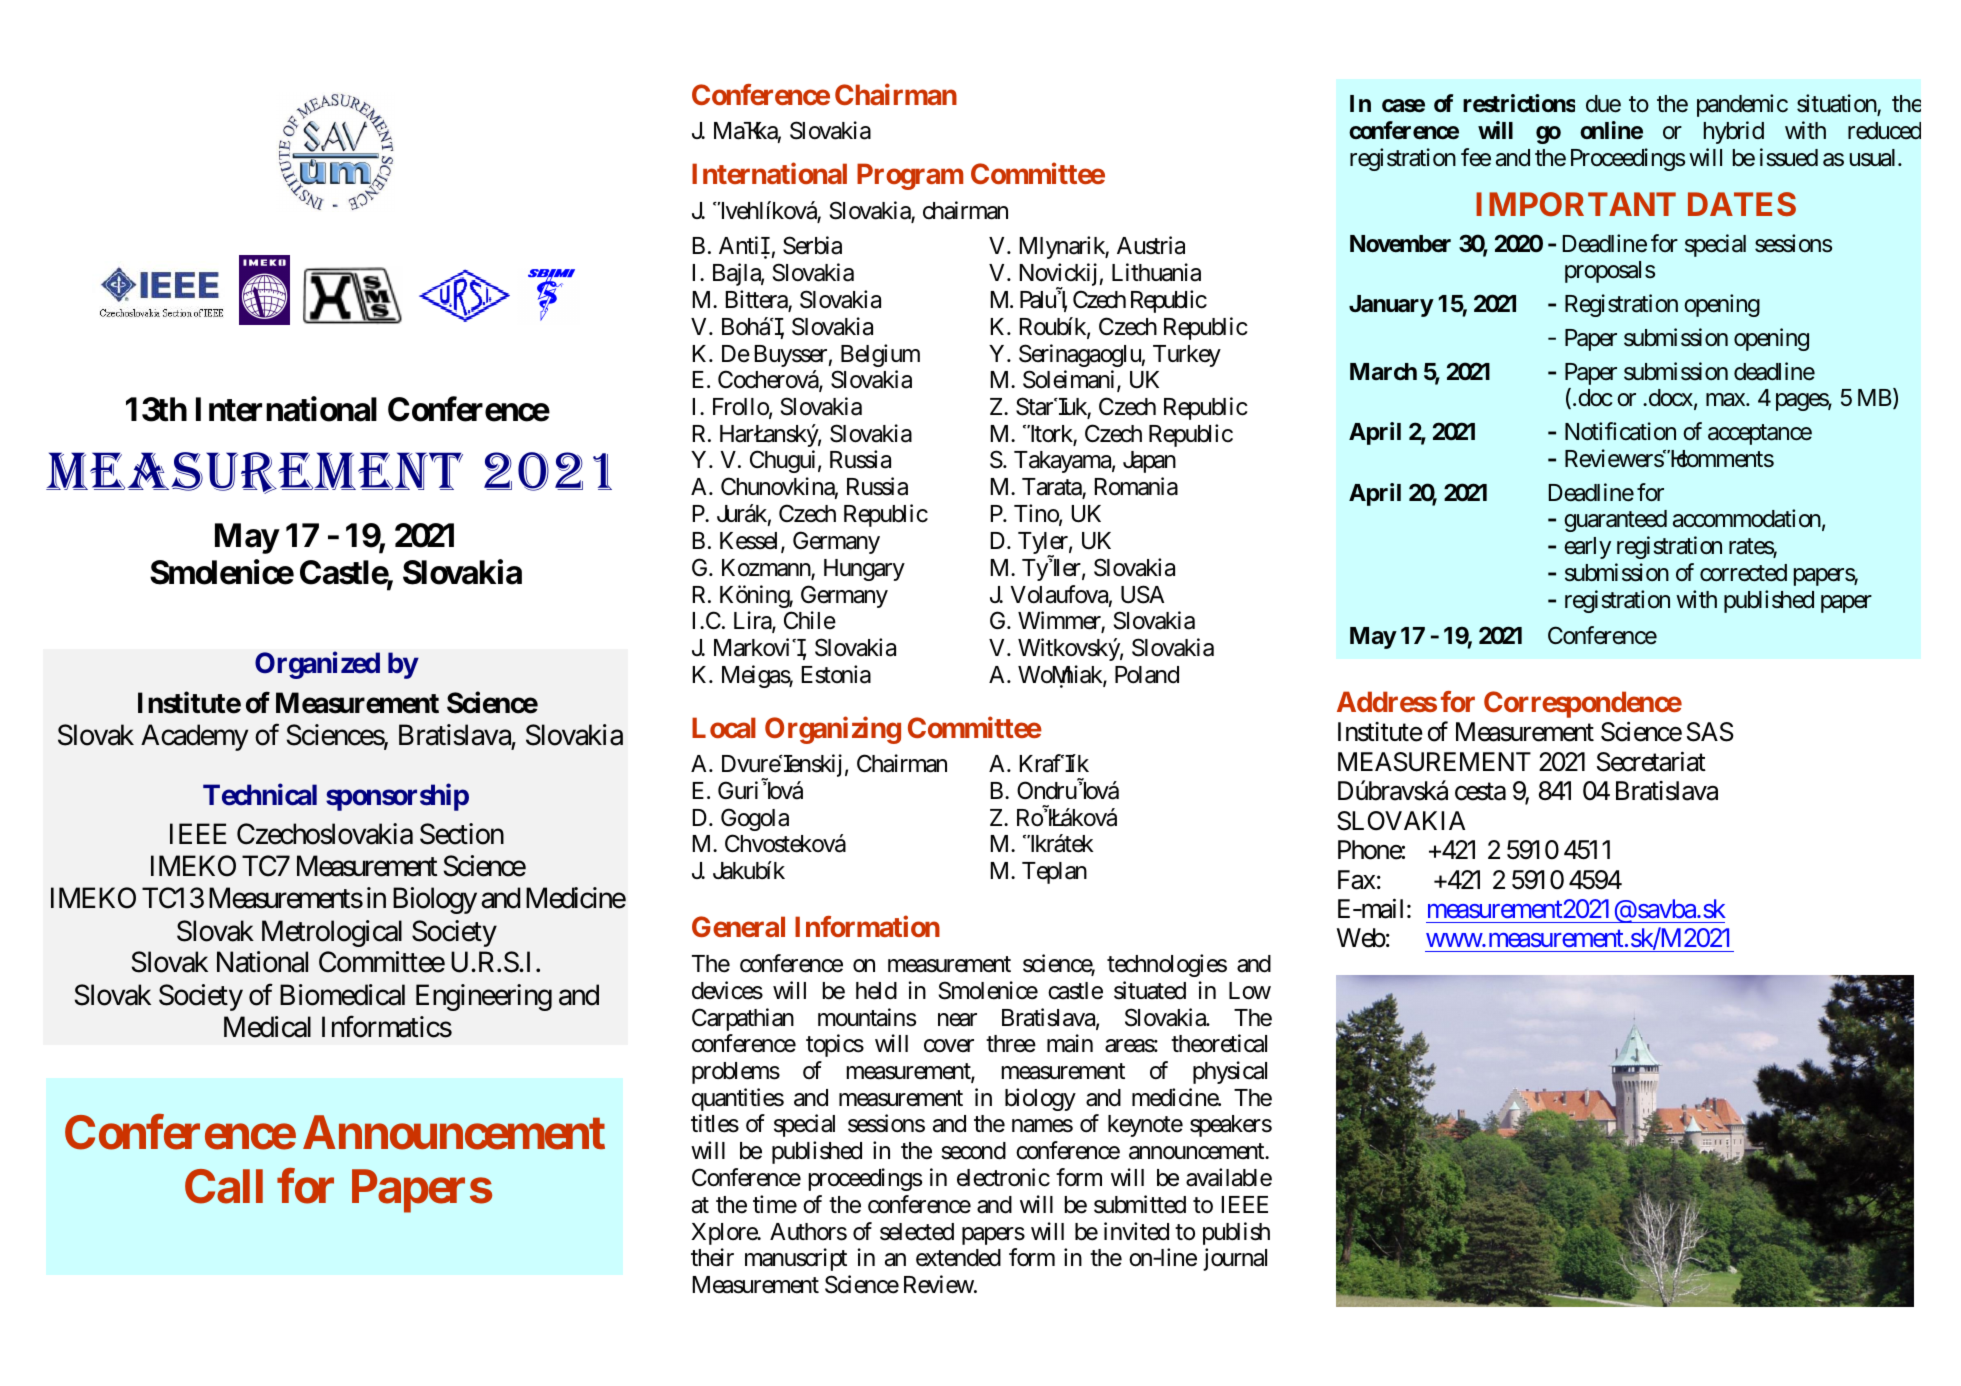  Describe the element at coordinates (1747, 518) in the document. I see `accommodation` at that location.
